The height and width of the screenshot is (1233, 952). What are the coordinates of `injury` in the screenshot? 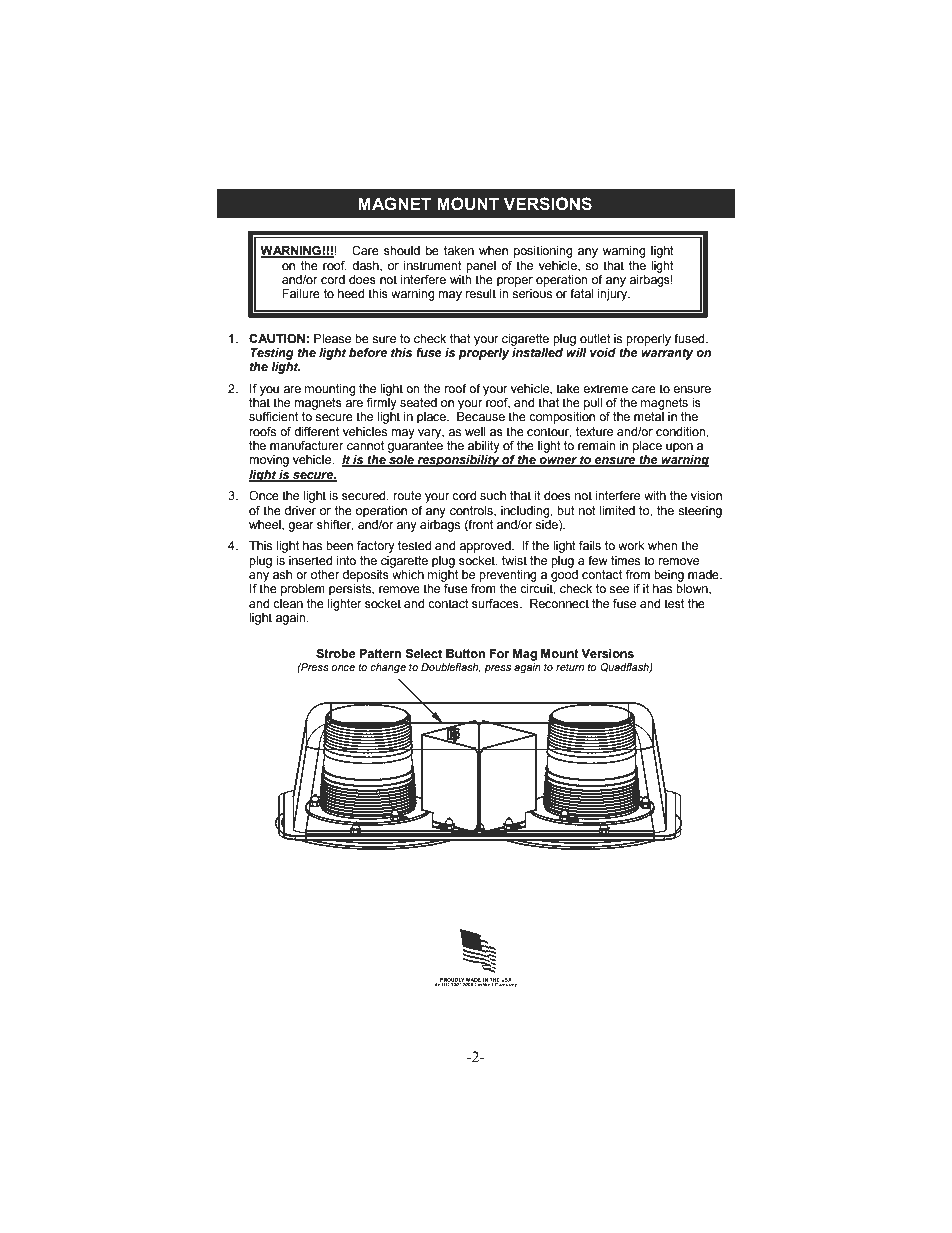 It's located at (614, 295).
